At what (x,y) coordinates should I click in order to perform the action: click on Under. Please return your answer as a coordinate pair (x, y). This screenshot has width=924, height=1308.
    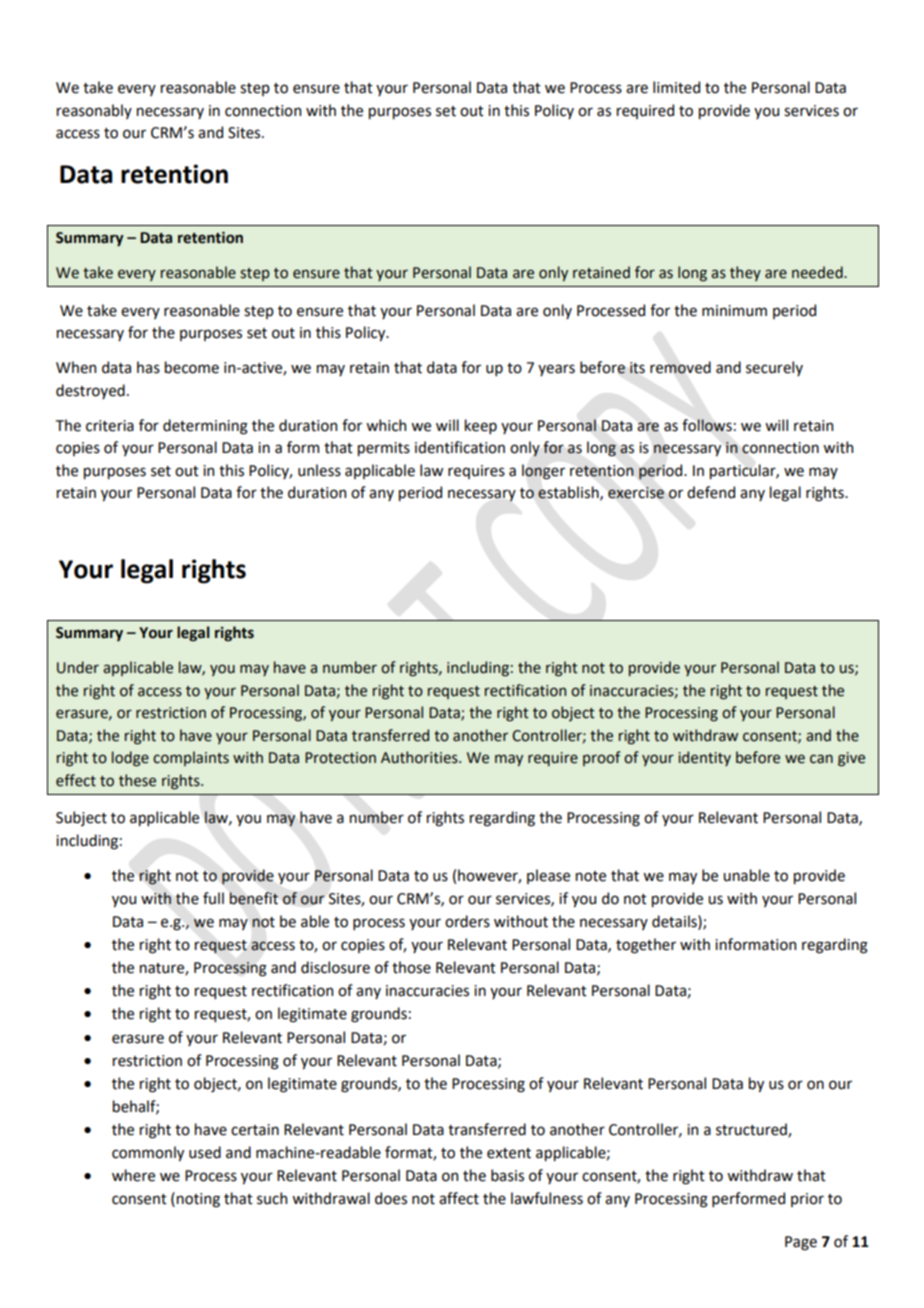
    Looking at the image, I should click on (78, 667).
